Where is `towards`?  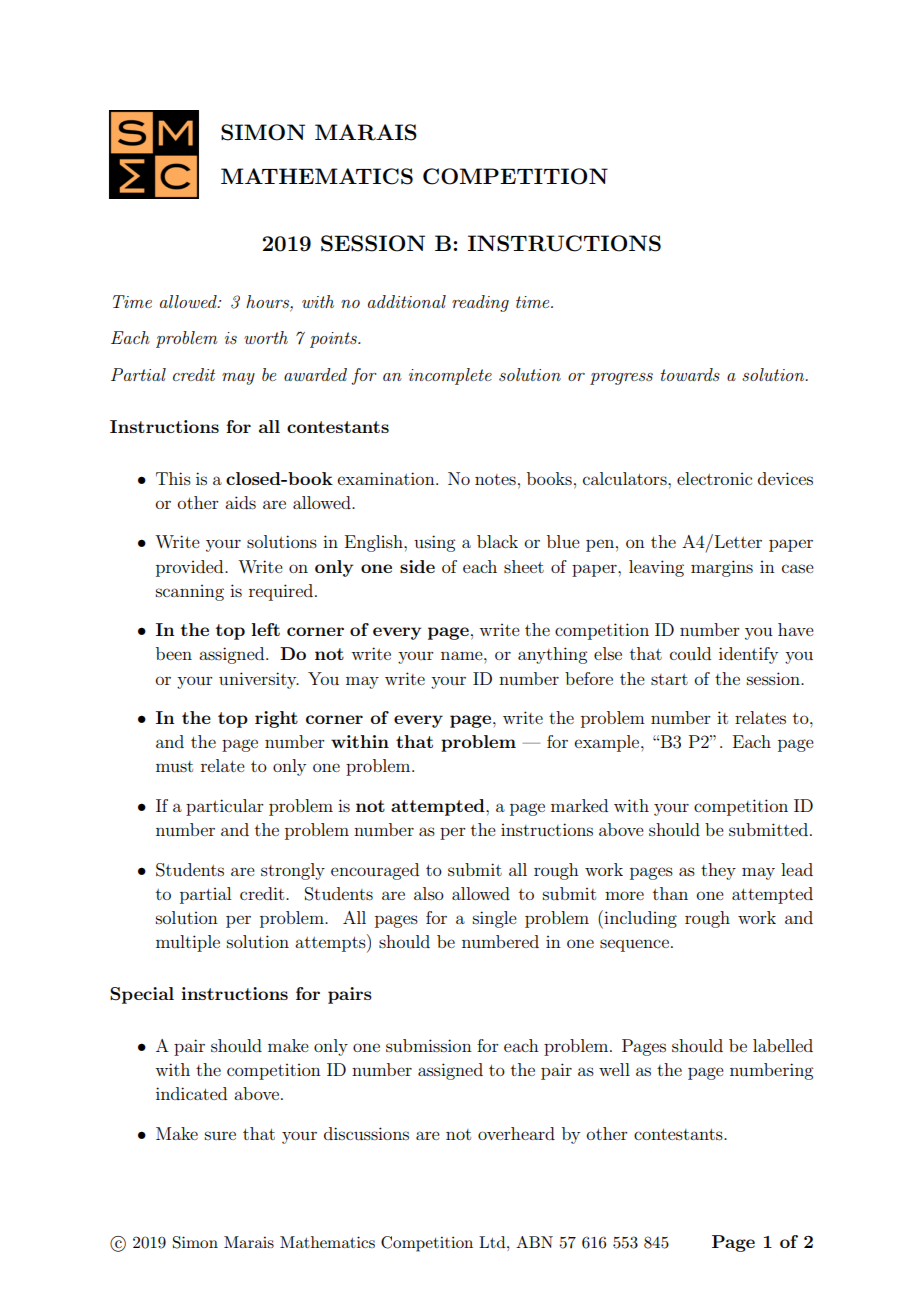
towards is located at coordinates (690, 374).
